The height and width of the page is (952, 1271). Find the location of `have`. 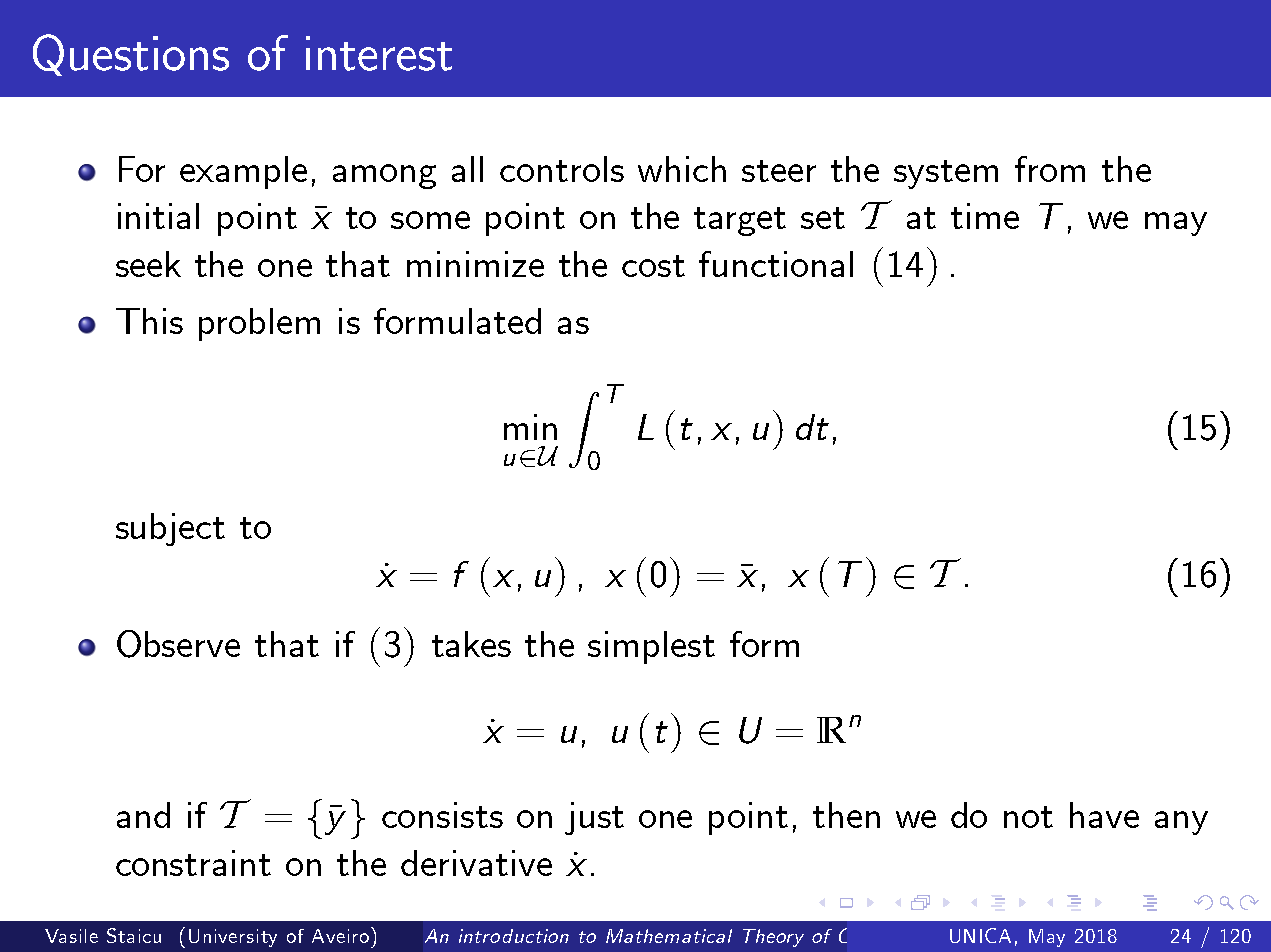

have is located at coordinates (1104, 815).
